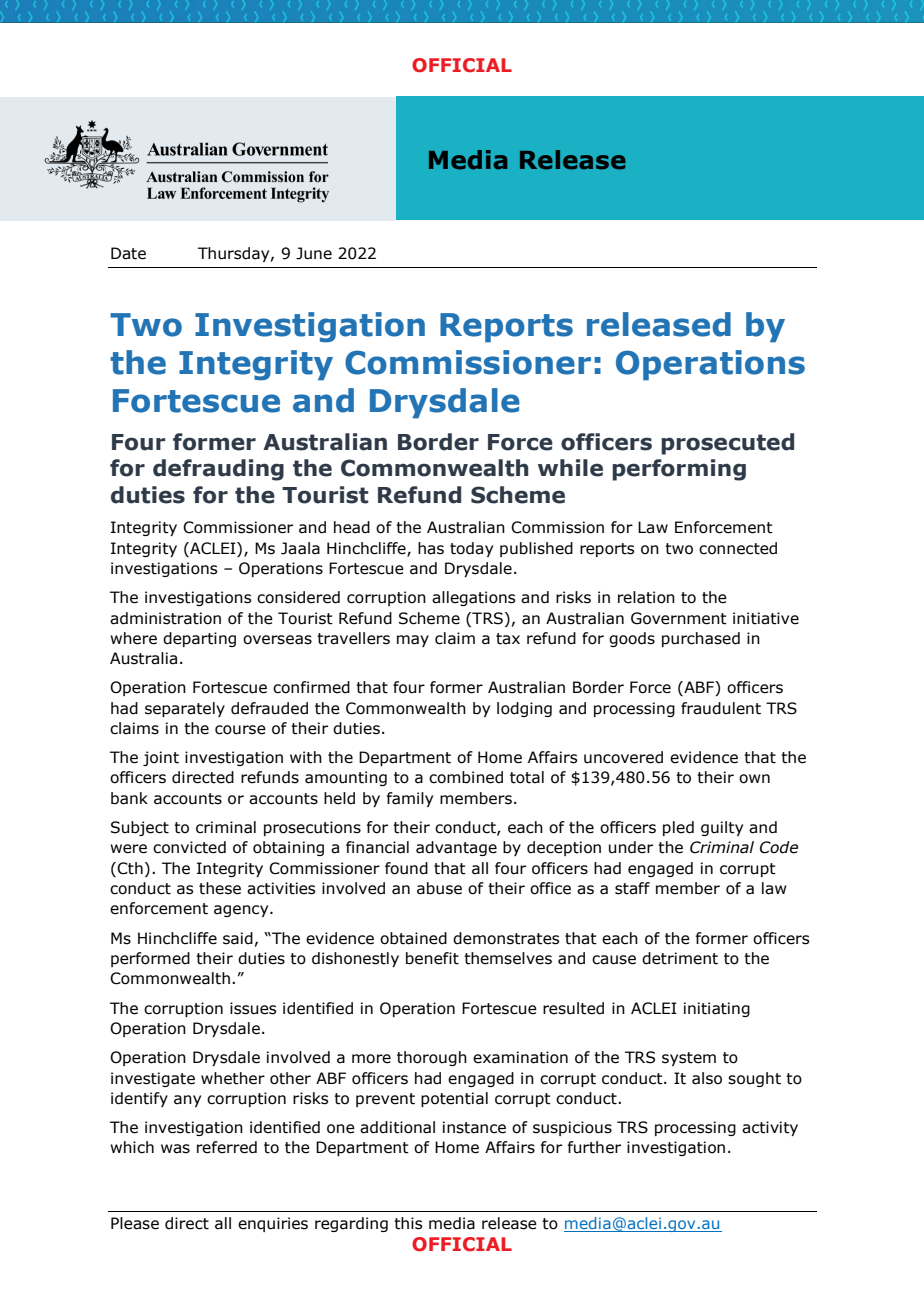  Describe the element at coordinates (408, 1223) in the screenshot. I see `this` at that location.
